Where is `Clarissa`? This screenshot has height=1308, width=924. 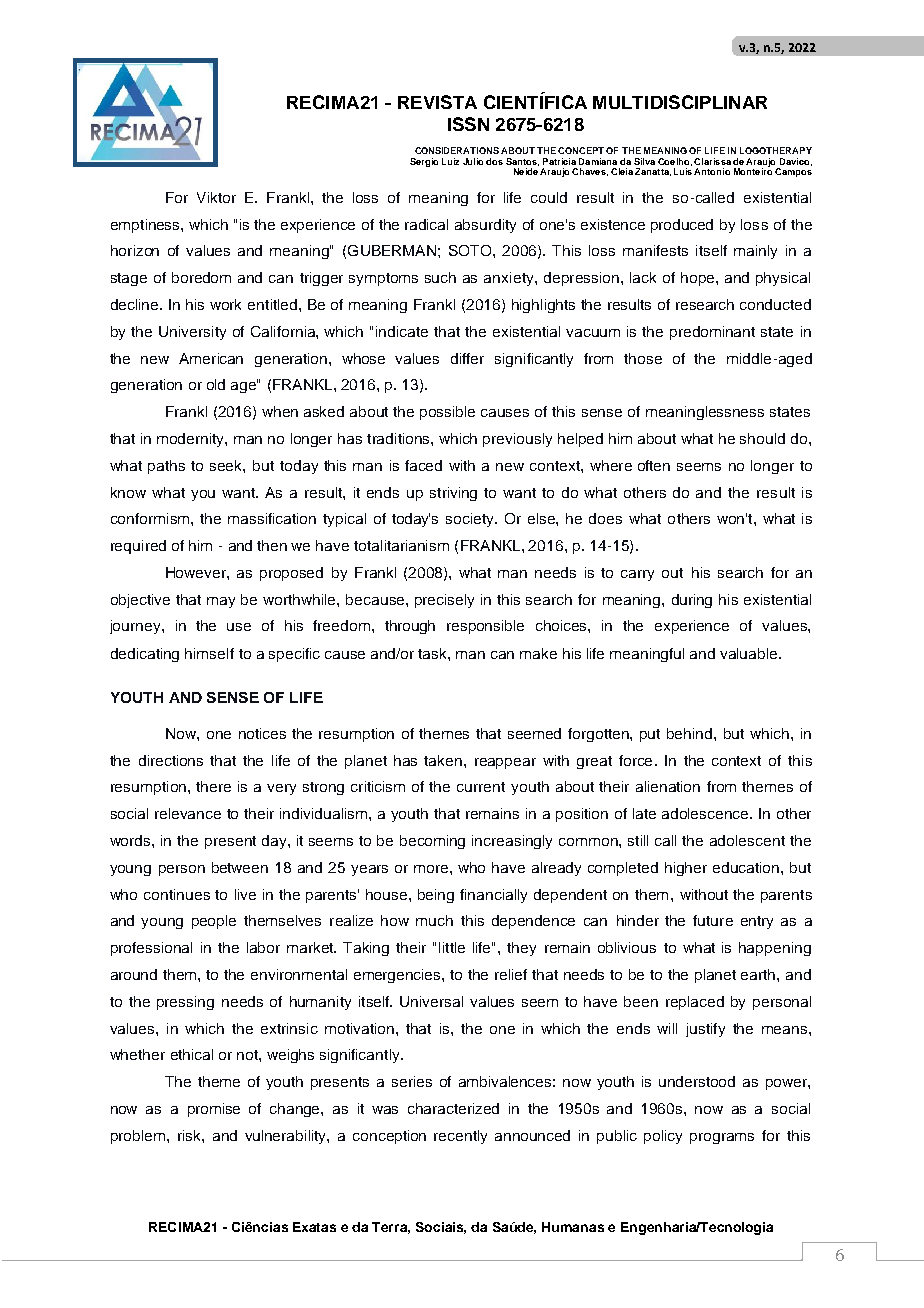 Clarissa is located at coordinates (712, 161).
